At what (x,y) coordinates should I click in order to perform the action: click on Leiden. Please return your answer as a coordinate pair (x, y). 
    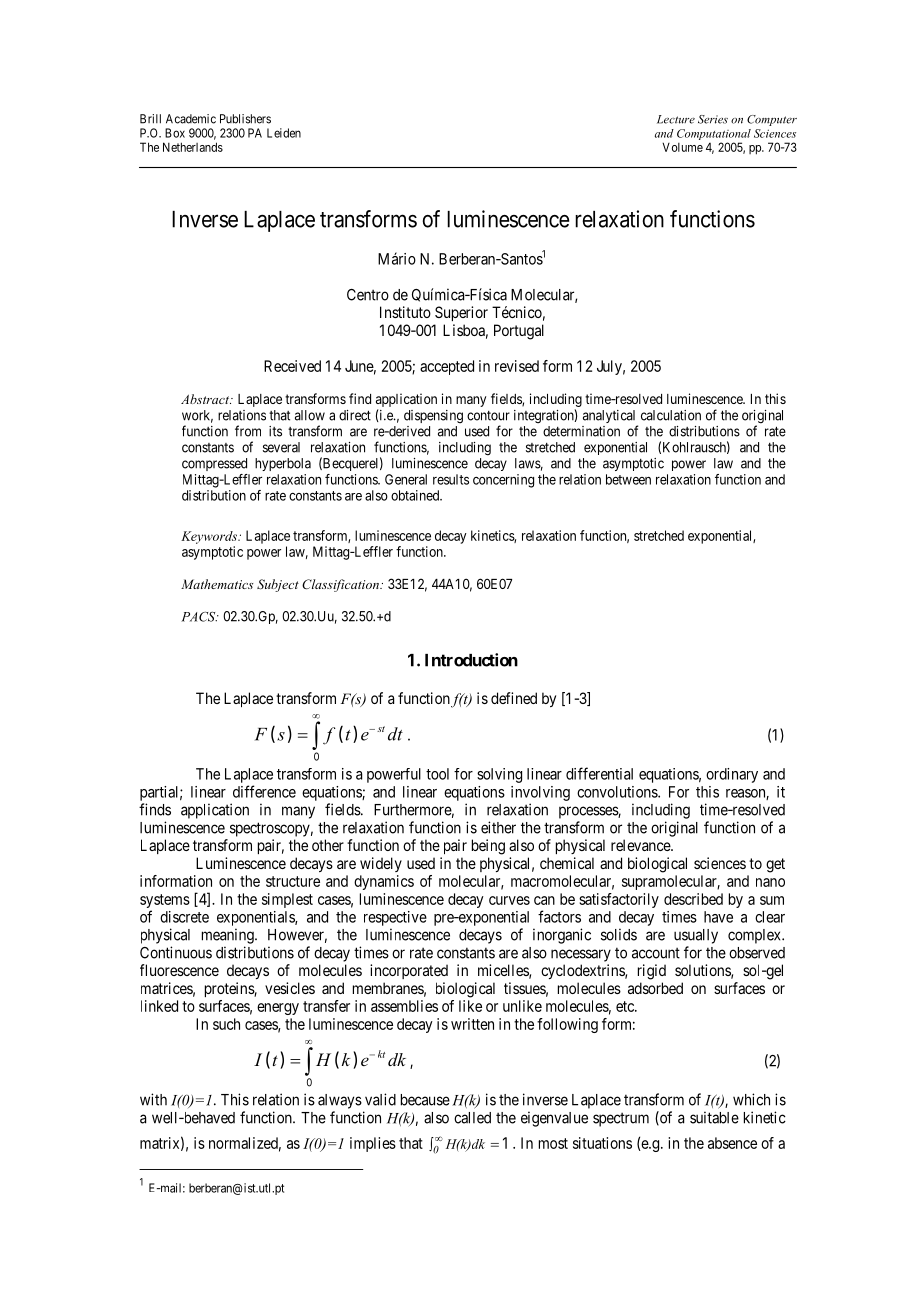
    Looking at the image, I should click on (284, 133).
